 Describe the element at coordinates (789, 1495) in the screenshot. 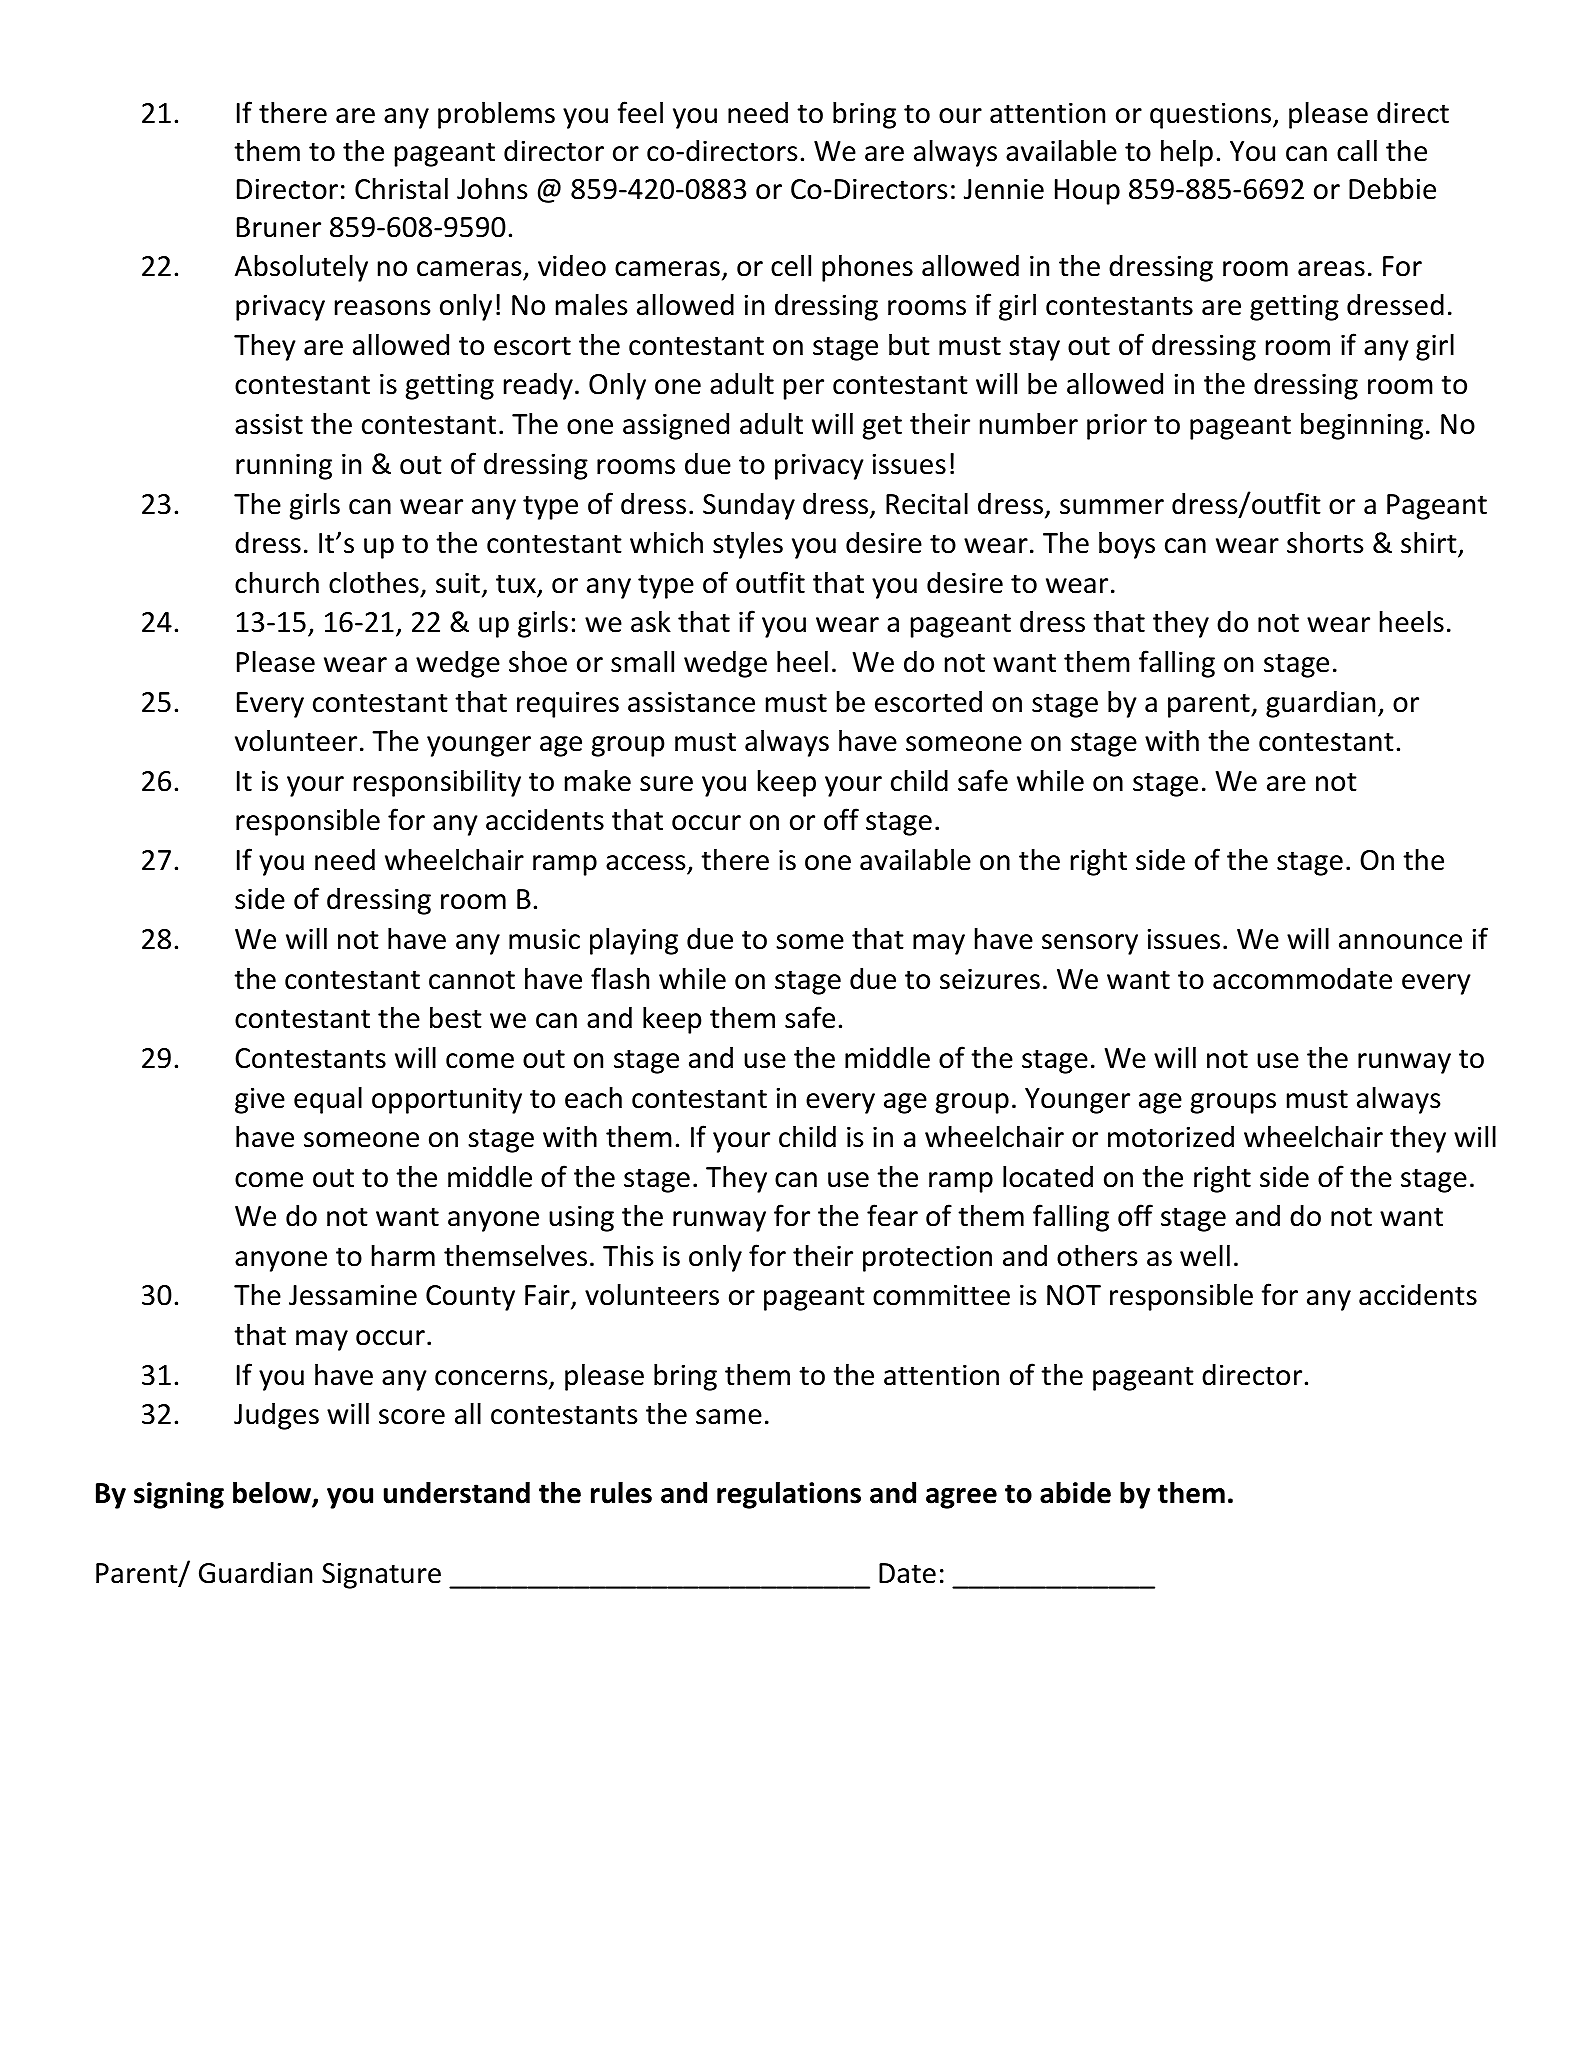

I see `regulations` at that location.
